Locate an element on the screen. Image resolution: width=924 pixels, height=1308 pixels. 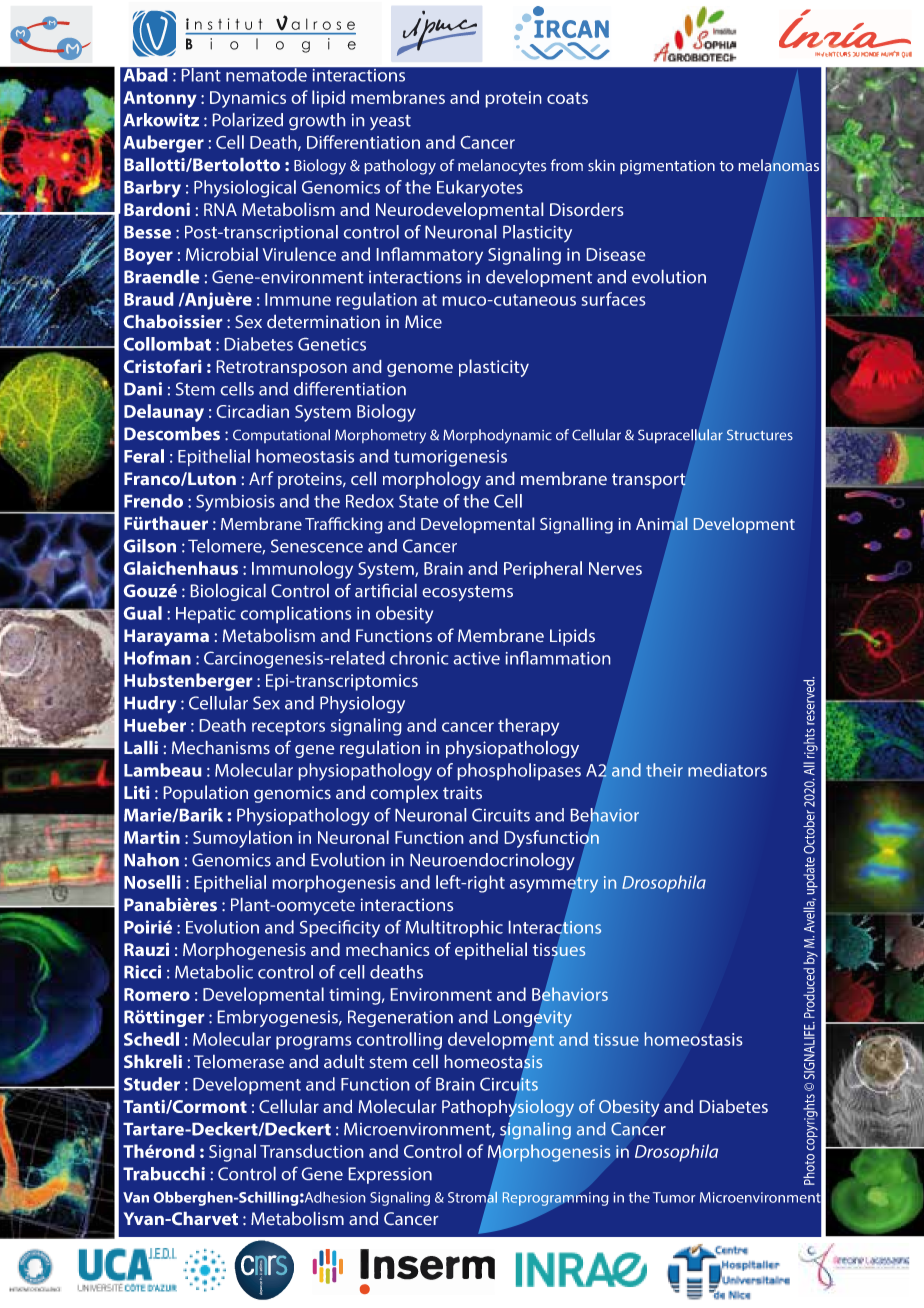
Hepatic is located at coordinates (206, 615).
